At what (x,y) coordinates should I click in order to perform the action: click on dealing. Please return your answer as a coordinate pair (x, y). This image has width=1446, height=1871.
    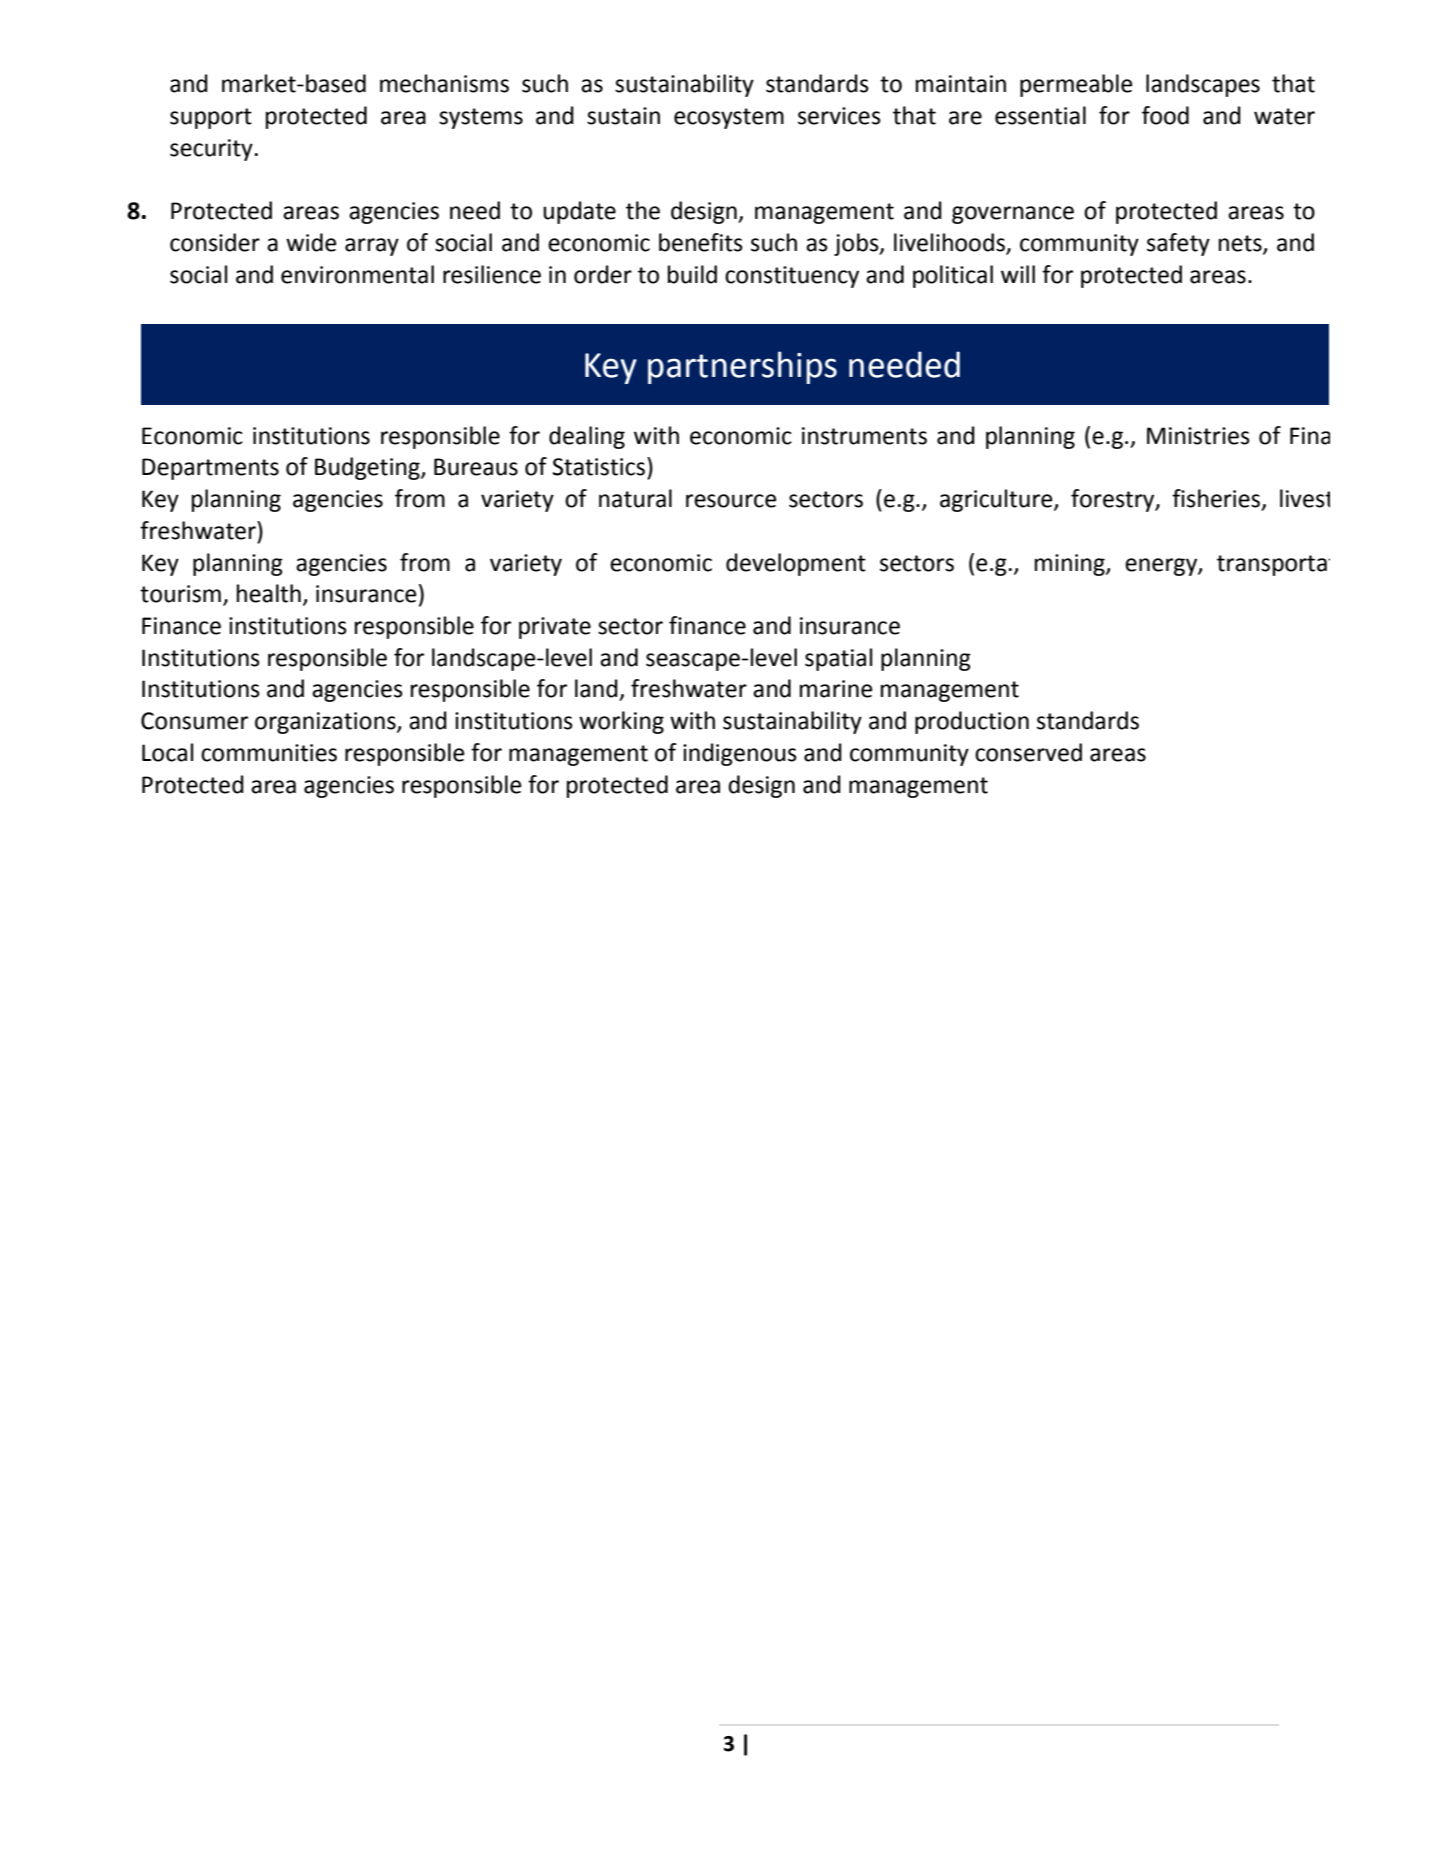
    Looking at the image, I should click on (587, 437).
